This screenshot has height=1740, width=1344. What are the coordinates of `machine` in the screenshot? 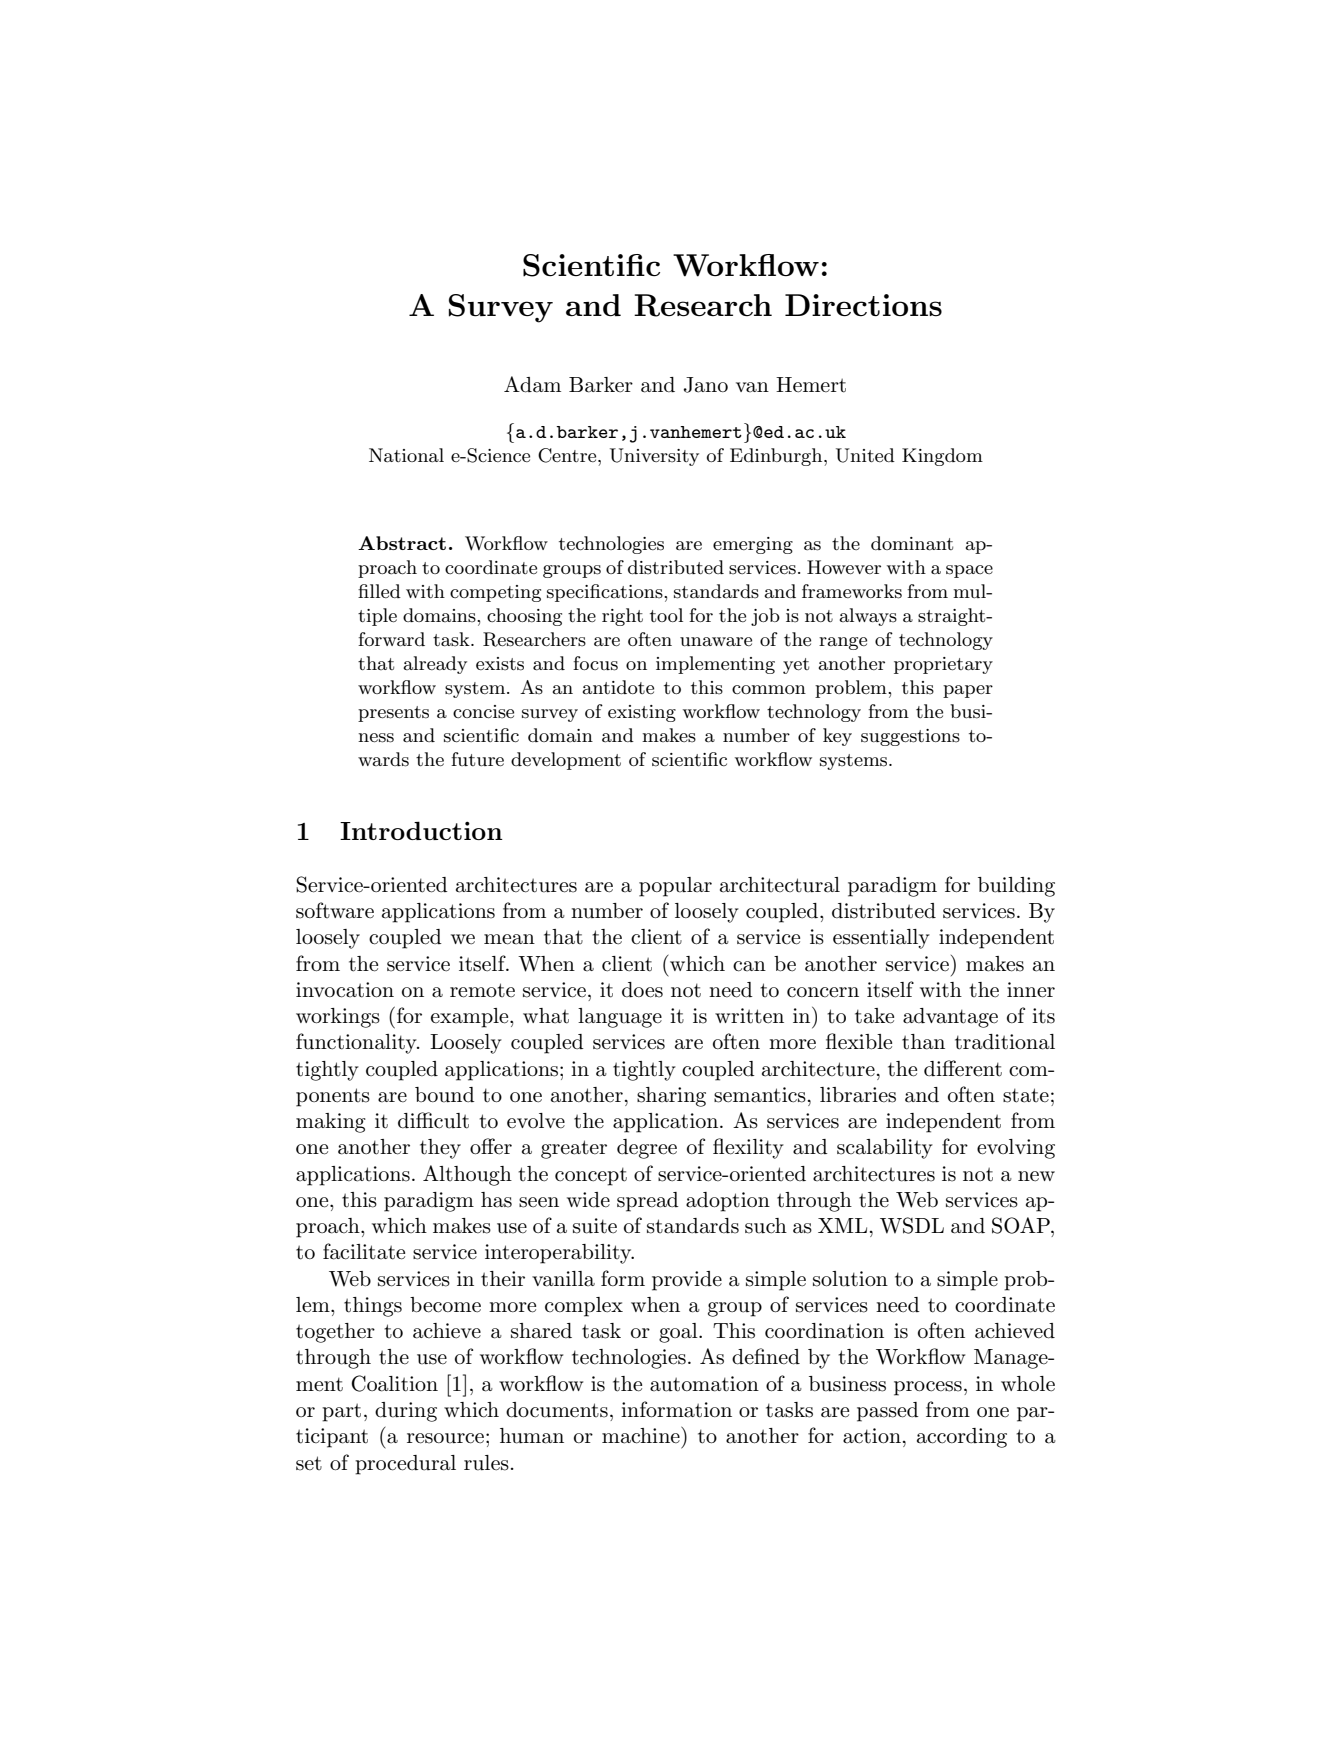 It's located at (642, 1435).
